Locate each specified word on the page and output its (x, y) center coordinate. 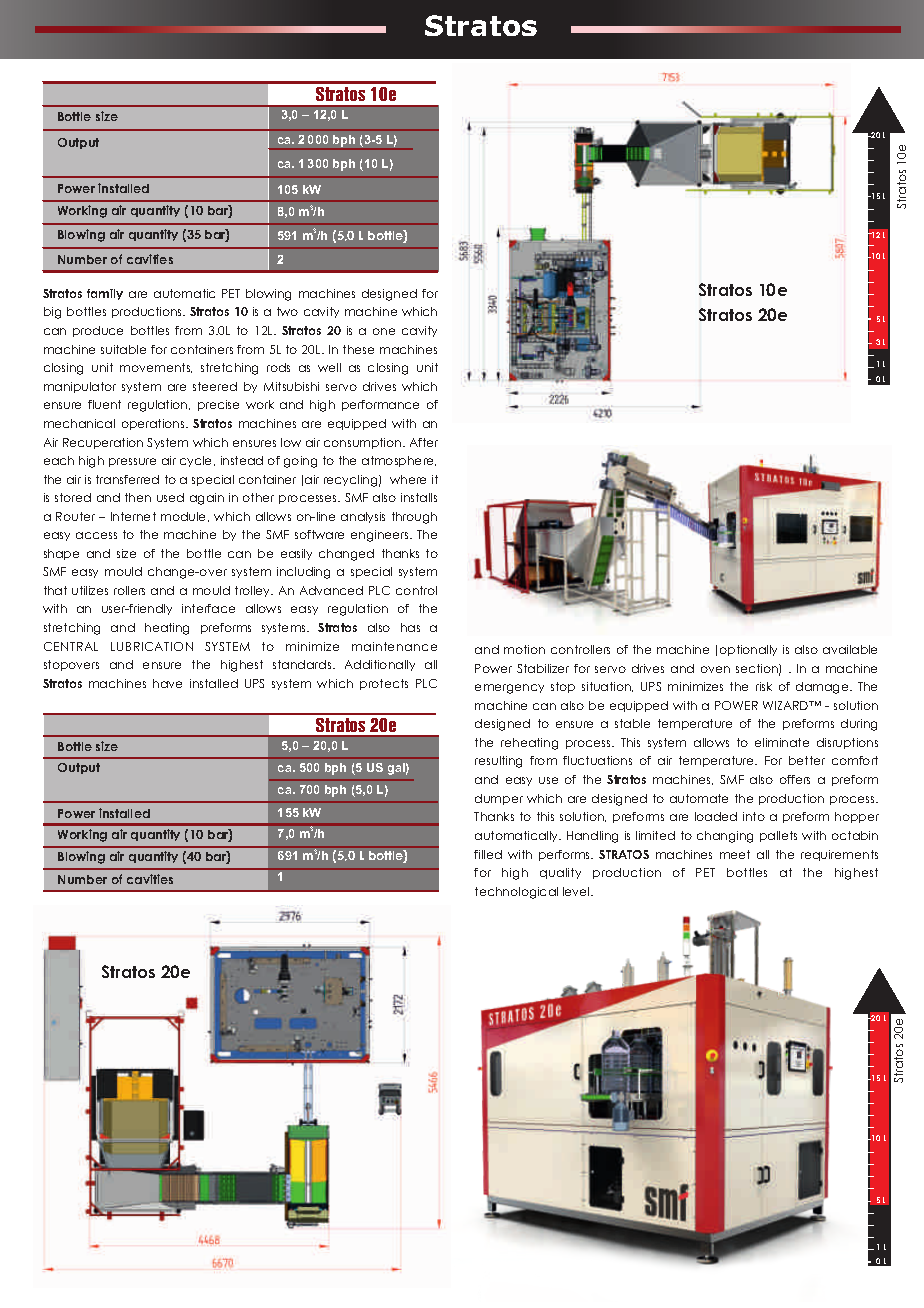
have (167, 683)
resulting (498, 762)
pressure (132, 462)
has (410, 627)
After (424, 442)
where (408, 479)
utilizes (90, 590)
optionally (748, 650)
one (384, 331)
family (105, 294)
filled (488, 854)
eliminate (782, 742)
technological (516, 893)
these (358, 349)
